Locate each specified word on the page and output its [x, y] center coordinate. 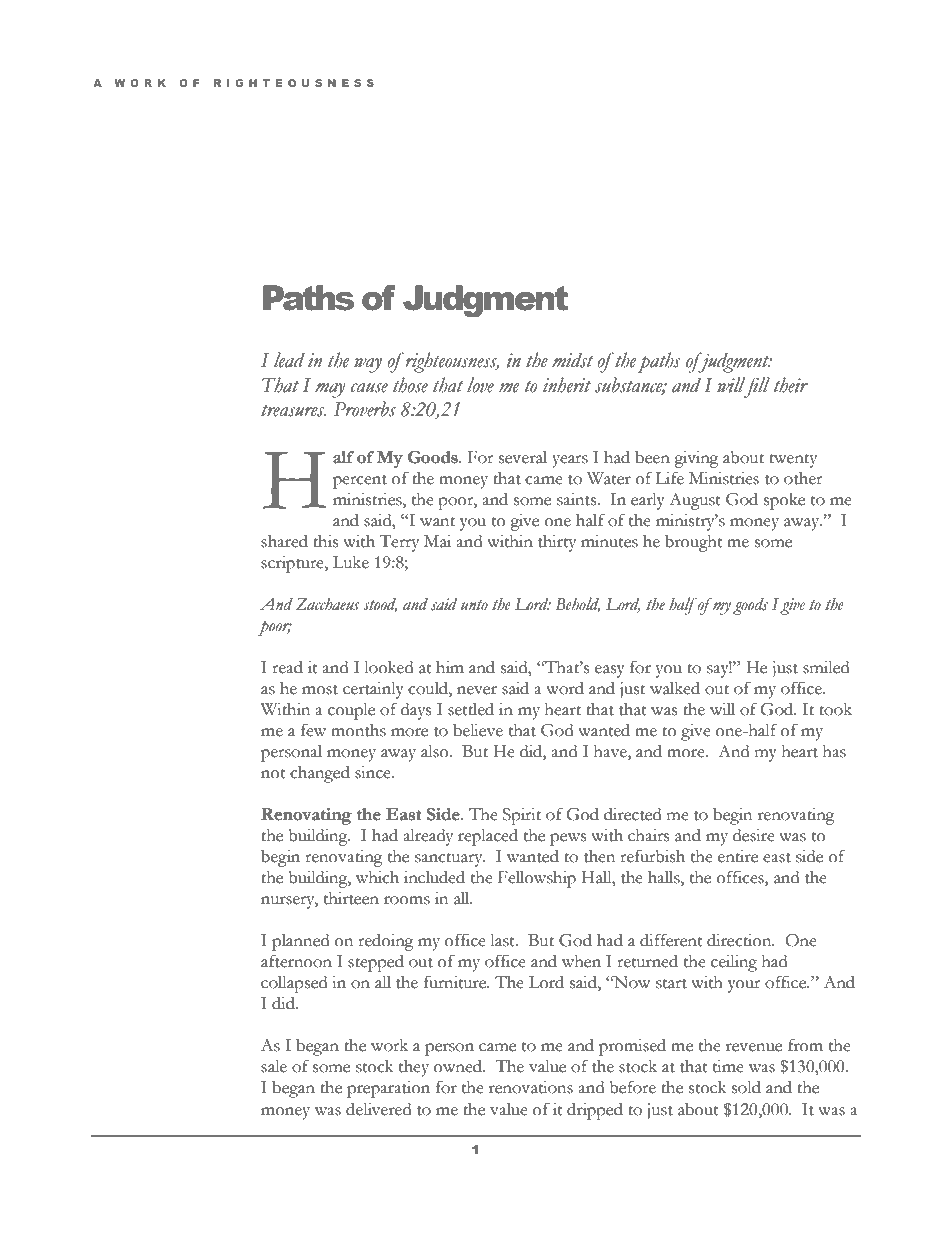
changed [320, 774]
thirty [557, 543]
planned [300, 942]
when [581, 961]
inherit [567, 385]
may [330, 390]
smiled [826, 667]
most [320, 690]
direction [740, 940]
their [790, 385]
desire [754, 835]
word [565, 688]
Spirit [522, 816]
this [325, 541]
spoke [784, 501]
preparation [388, 1089]
